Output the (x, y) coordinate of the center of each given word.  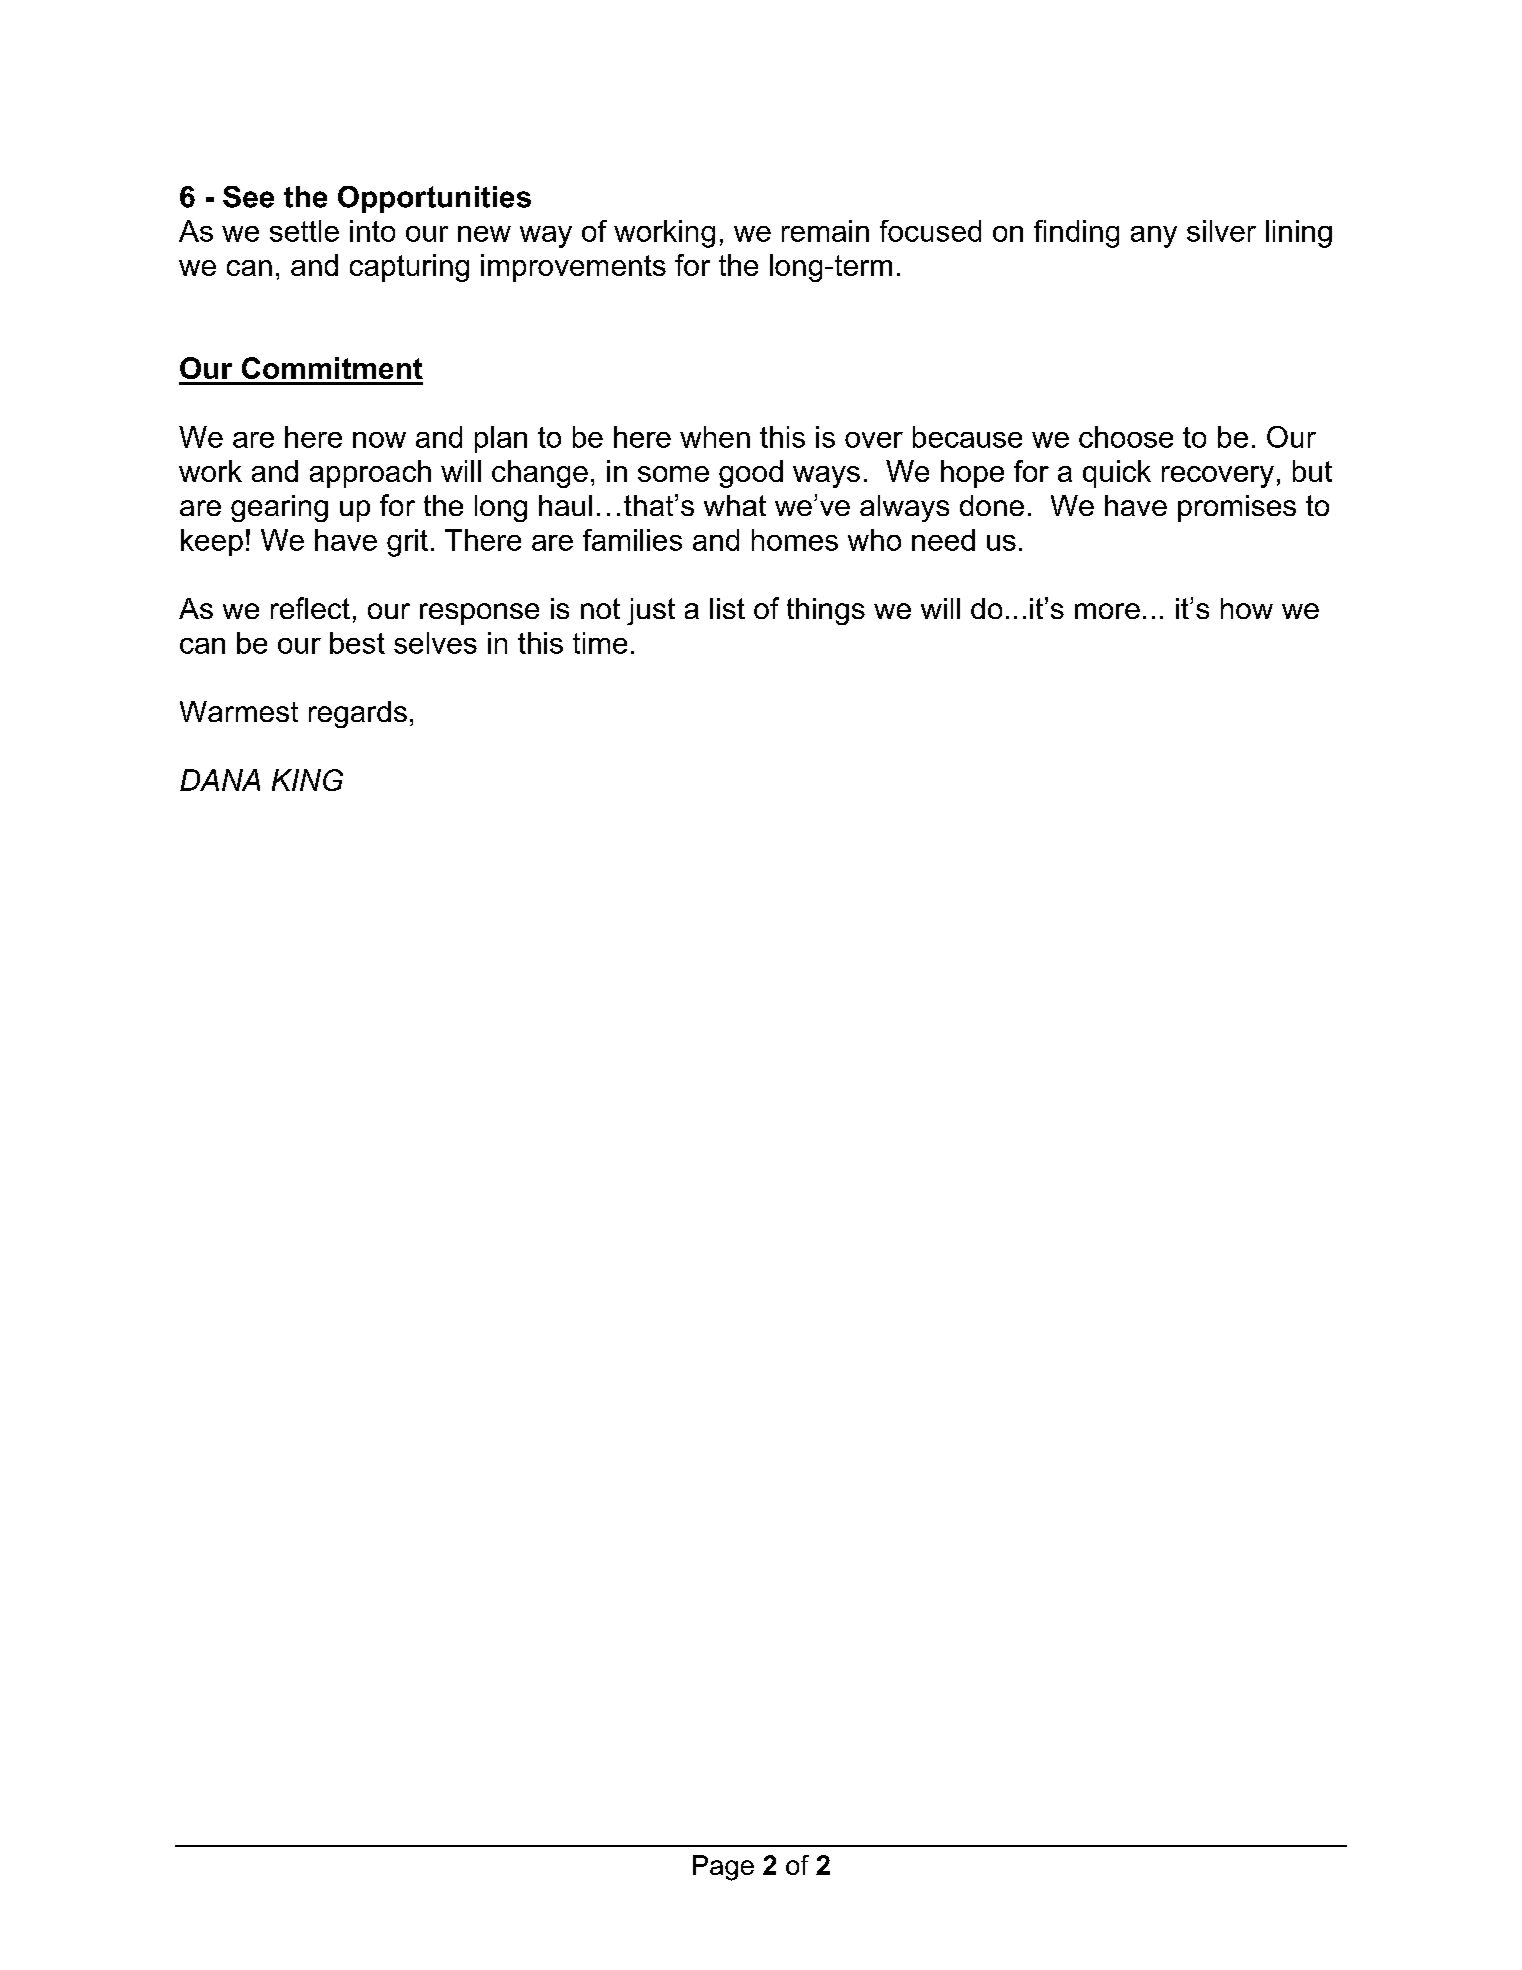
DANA (220, 780)
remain (825, 231)
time (600, 643)
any (1154, 237)
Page (723, 1868)
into (372, 231)
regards (358, 714)
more (1107, 611)
